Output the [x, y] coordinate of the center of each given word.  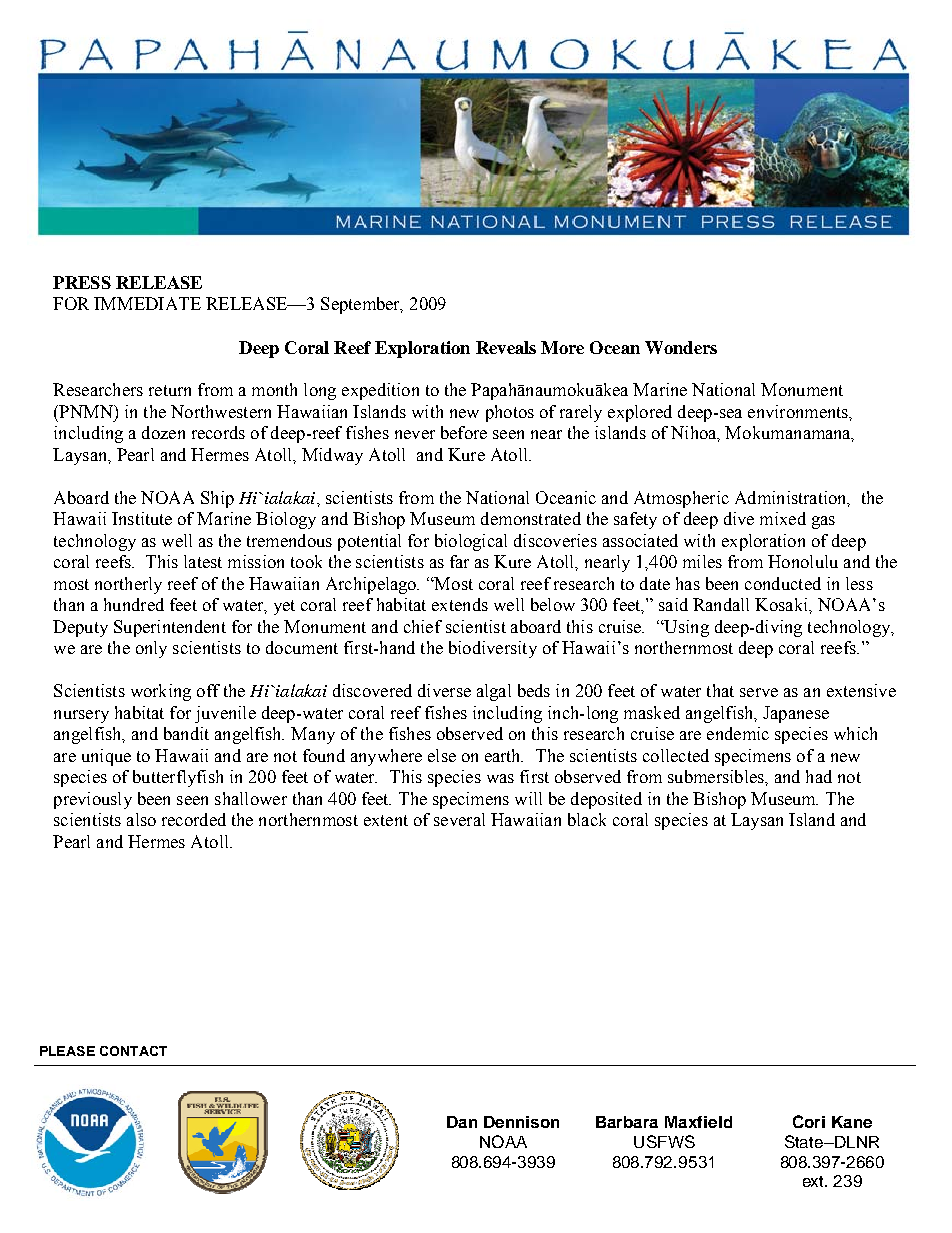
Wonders [681, 347]
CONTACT [133, 1051]
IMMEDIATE [147, 303]
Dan [462, 1122]
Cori [809, 1121]
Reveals [506, 347]
